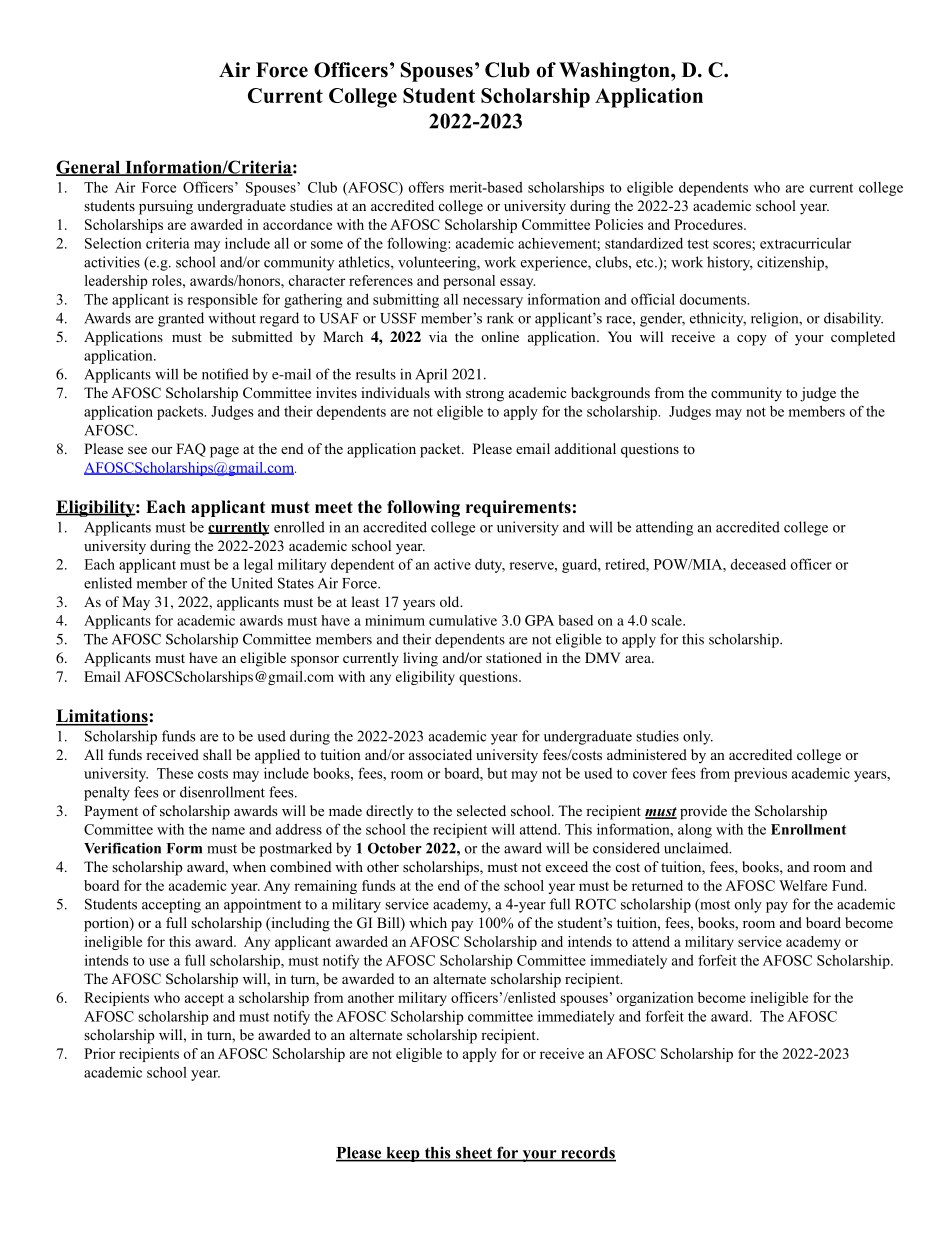 Image resolution: width=952 pixels, height=1233 pixels. I want to click on requirements, so click(518, 508).
